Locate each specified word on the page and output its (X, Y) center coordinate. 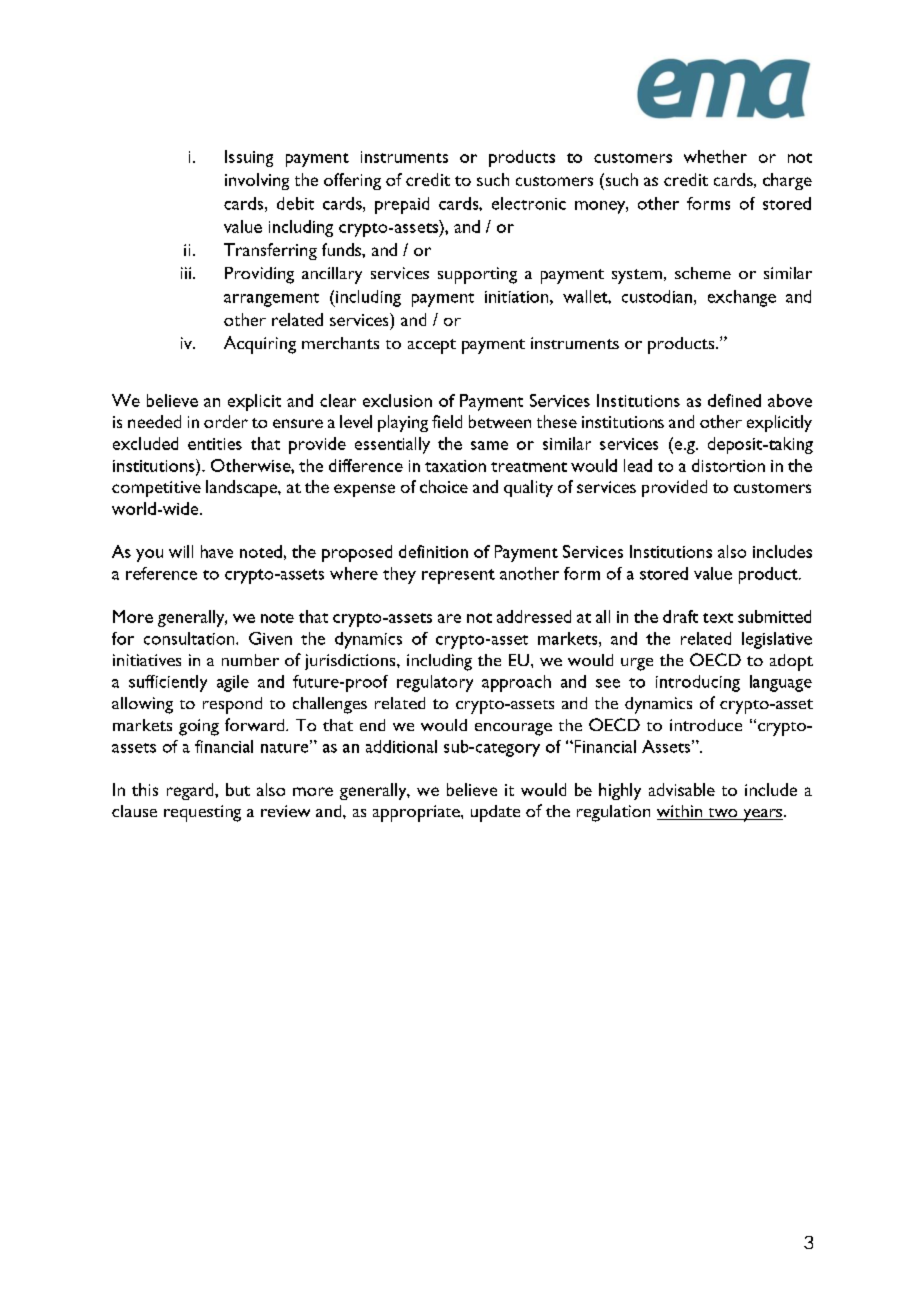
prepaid (402, 205)
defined (734, 400)
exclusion (397, 400)
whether (715, 156)
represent (458, 576)
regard (191, 791)
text (718, 618)
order (226, 421)
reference (161, 573)
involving (257, 181)
